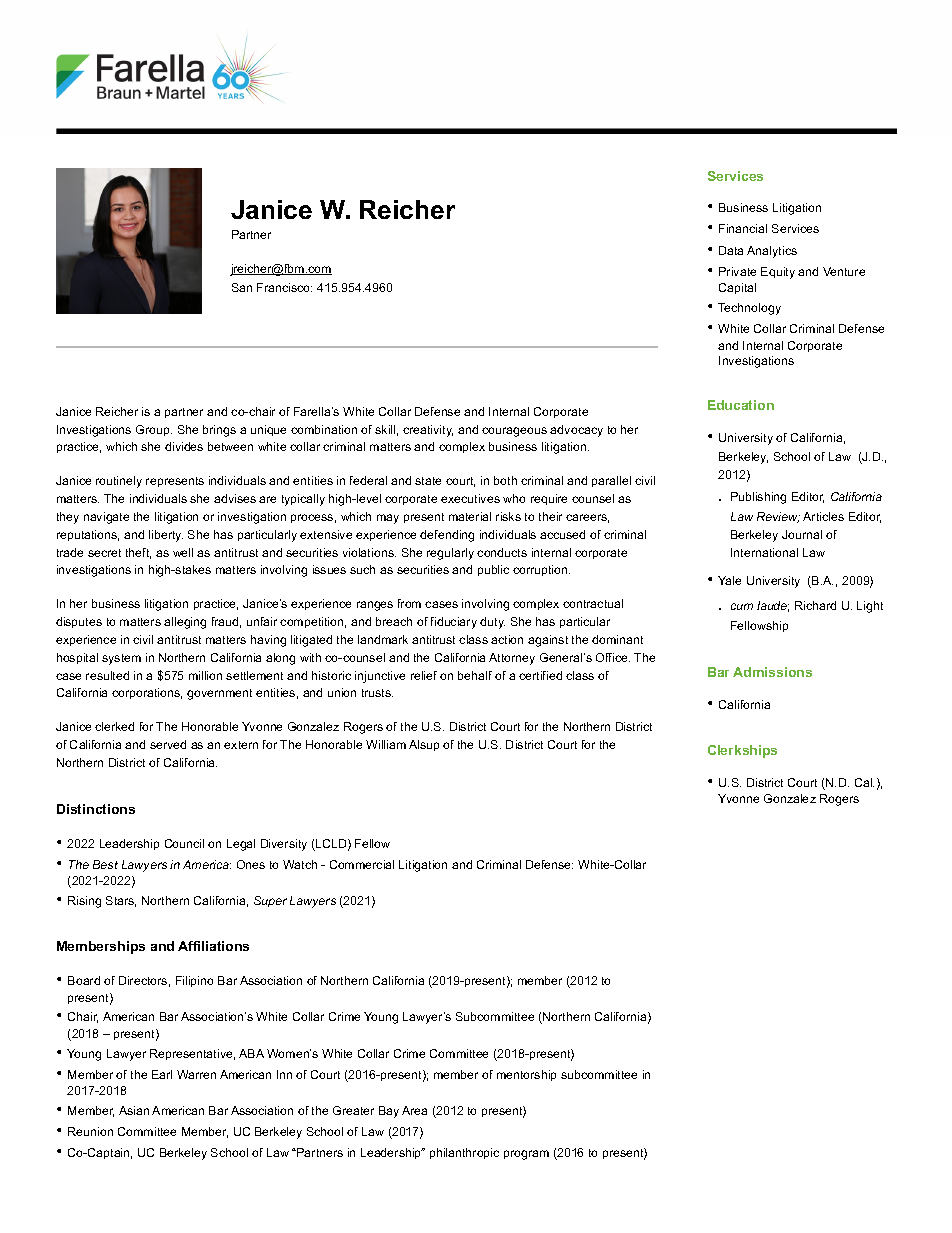  I want to click on International, so click(764, 552).
